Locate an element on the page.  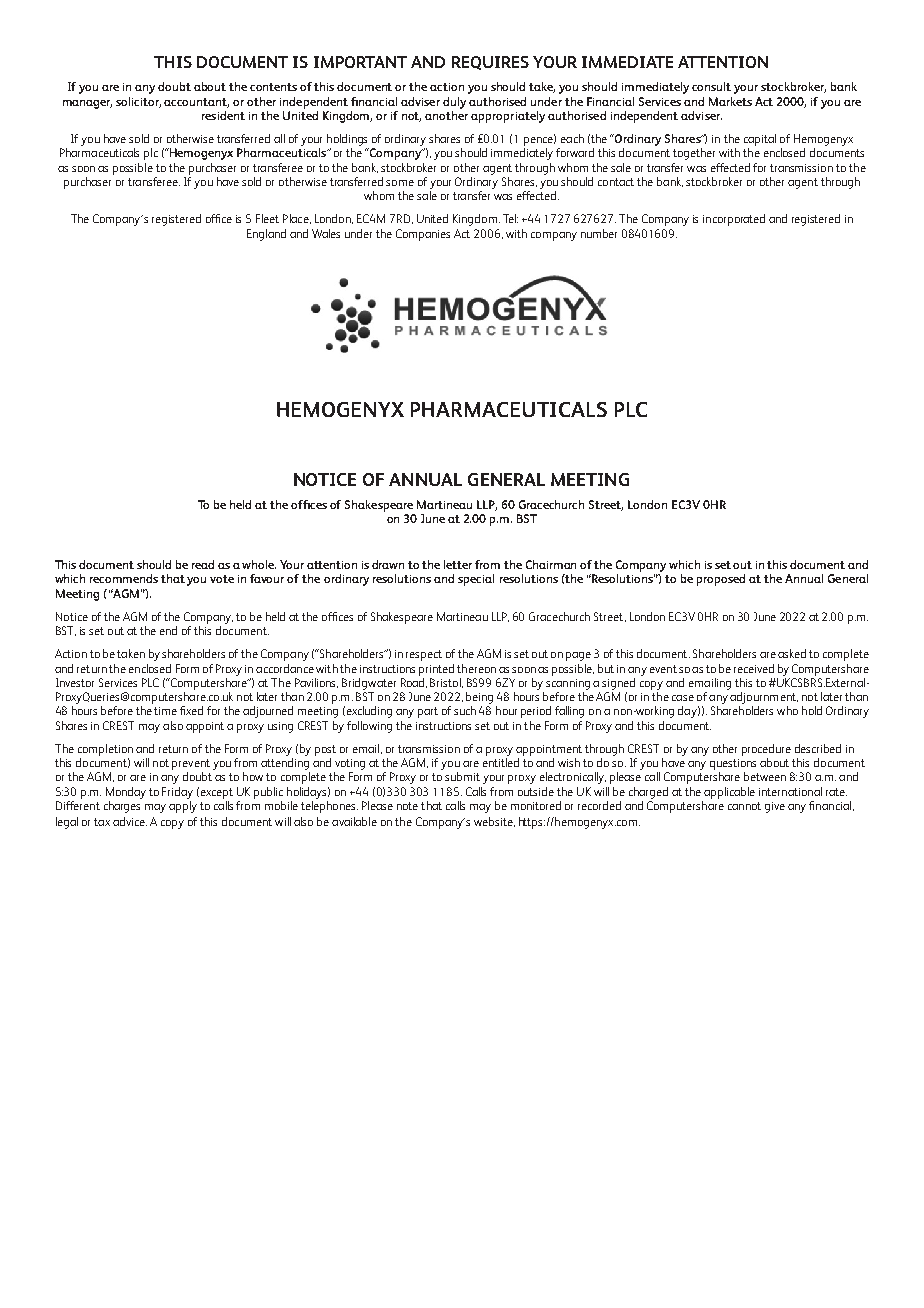
Friday is located at coordinates (177, 793).
